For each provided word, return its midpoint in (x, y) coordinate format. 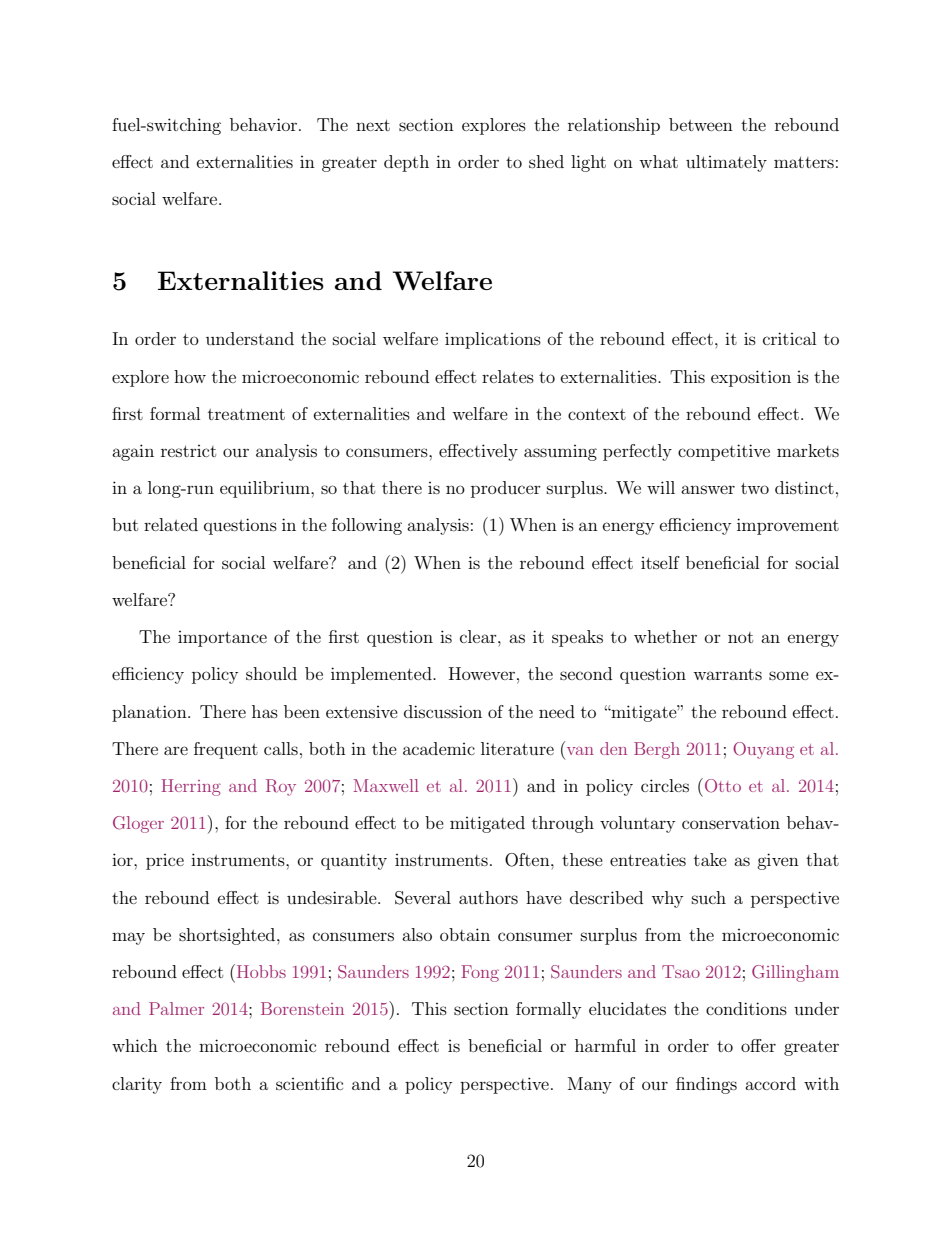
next (373, 125)
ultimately (726, 163)
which (135, 1045)
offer (758, 1045)
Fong (480, 973)
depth (406, 163)
